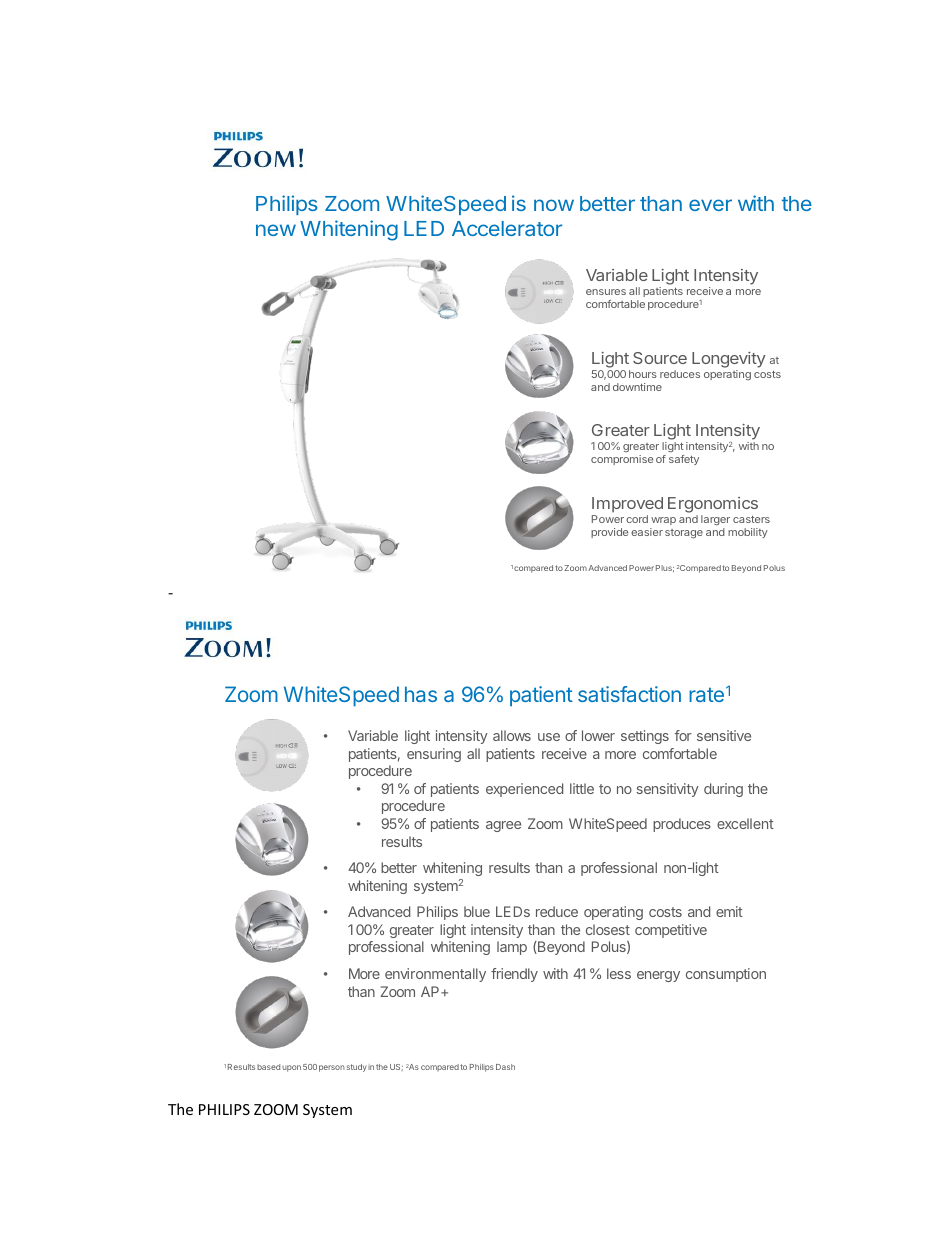 The height and width of the image is (1233, 952). What do you see at coordinates (622, 460) in the image?
I see `compromise` at bounding box center [622, 460].
